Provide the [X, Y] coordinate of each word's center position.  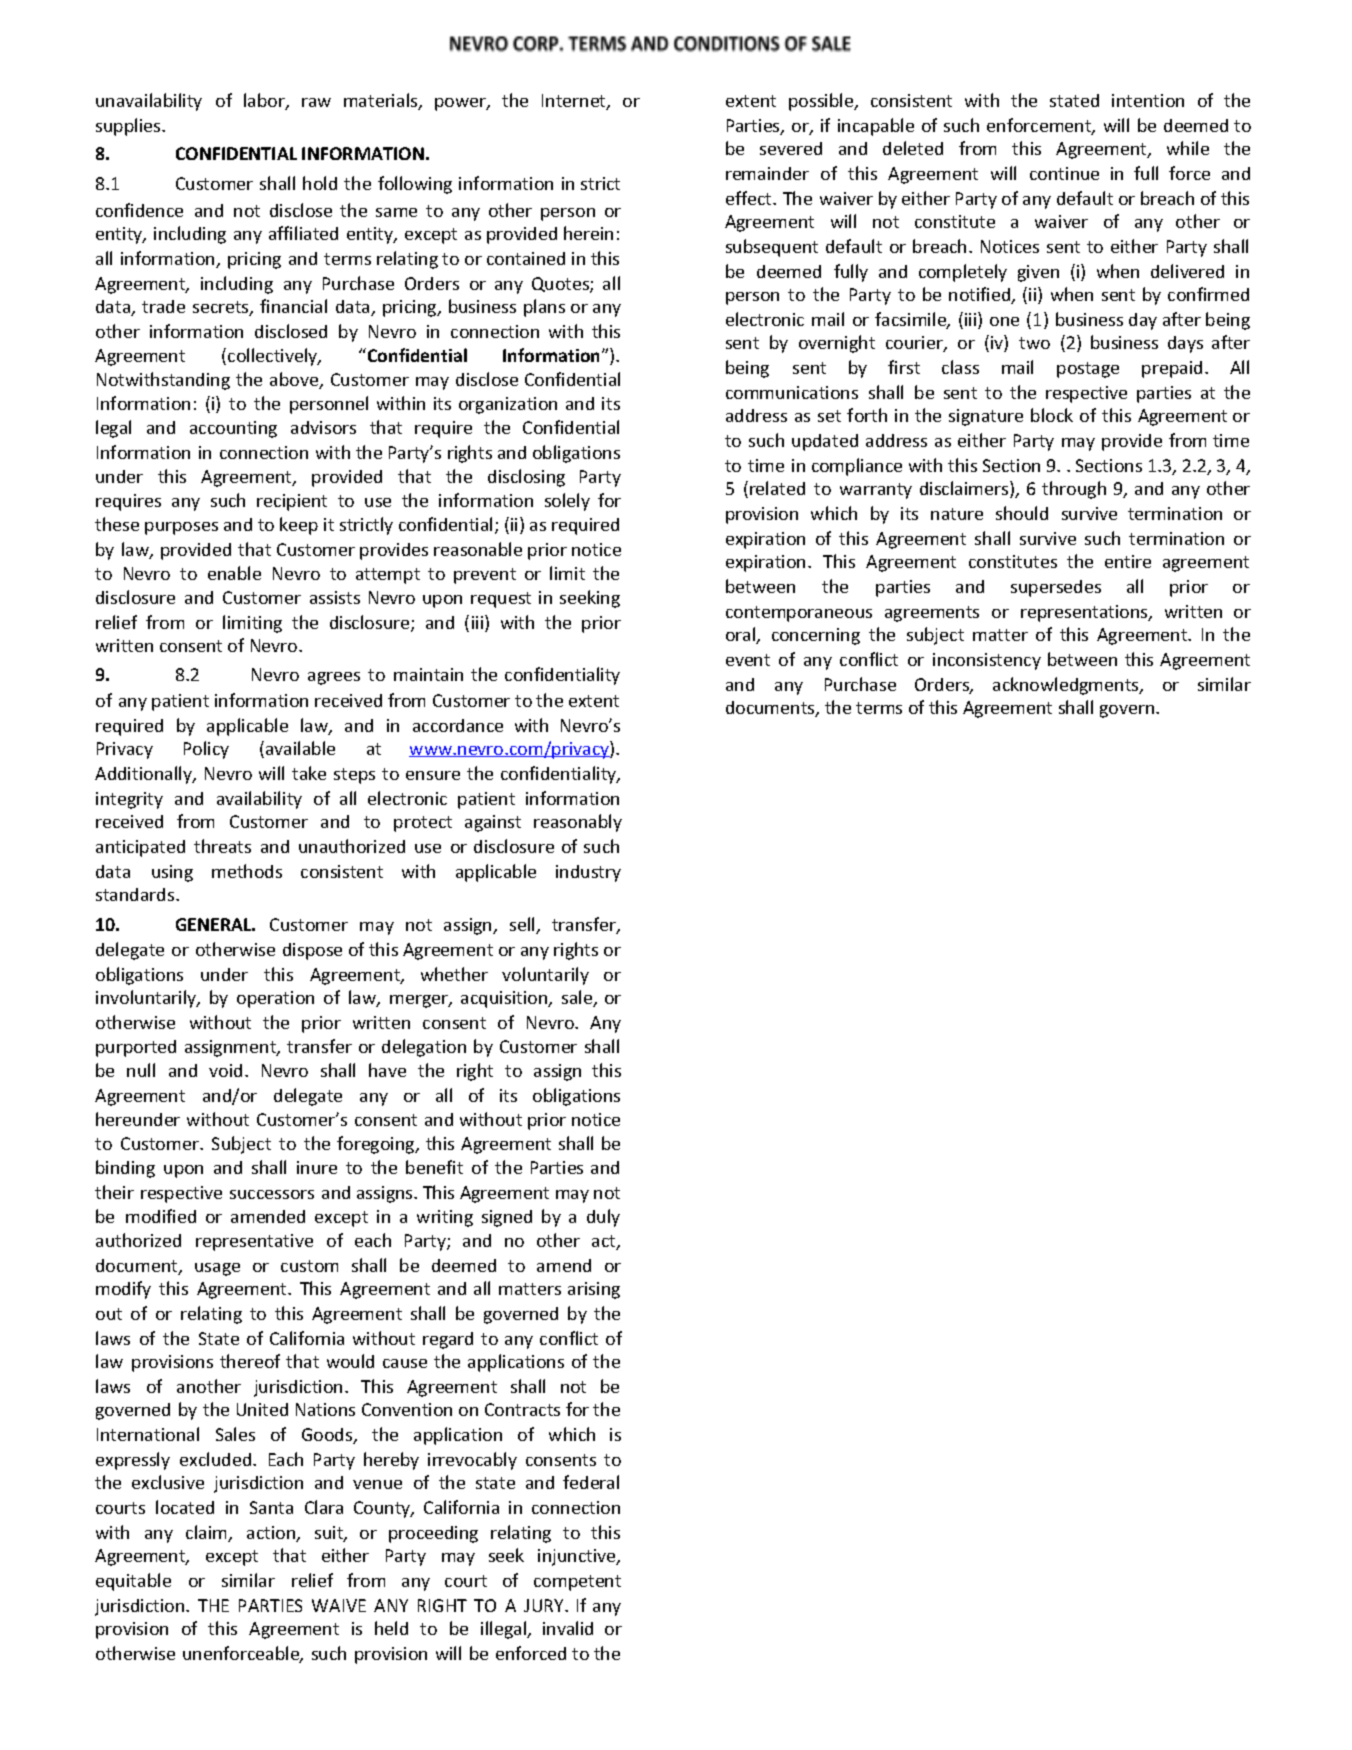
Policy [206, 750]
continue [1064, 173]
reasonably [578, 823]
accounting [233, 429]
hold [320, 183]
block [1052, 415]
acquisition [505, 999]
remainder [767, 173]
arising [594, 1290]
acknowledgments [1067, 686]
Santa [271, 1507]
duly [603, 1218]
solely [567, 502]
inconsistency [987, 661]
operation [275, 999]
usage [217, 1269]
